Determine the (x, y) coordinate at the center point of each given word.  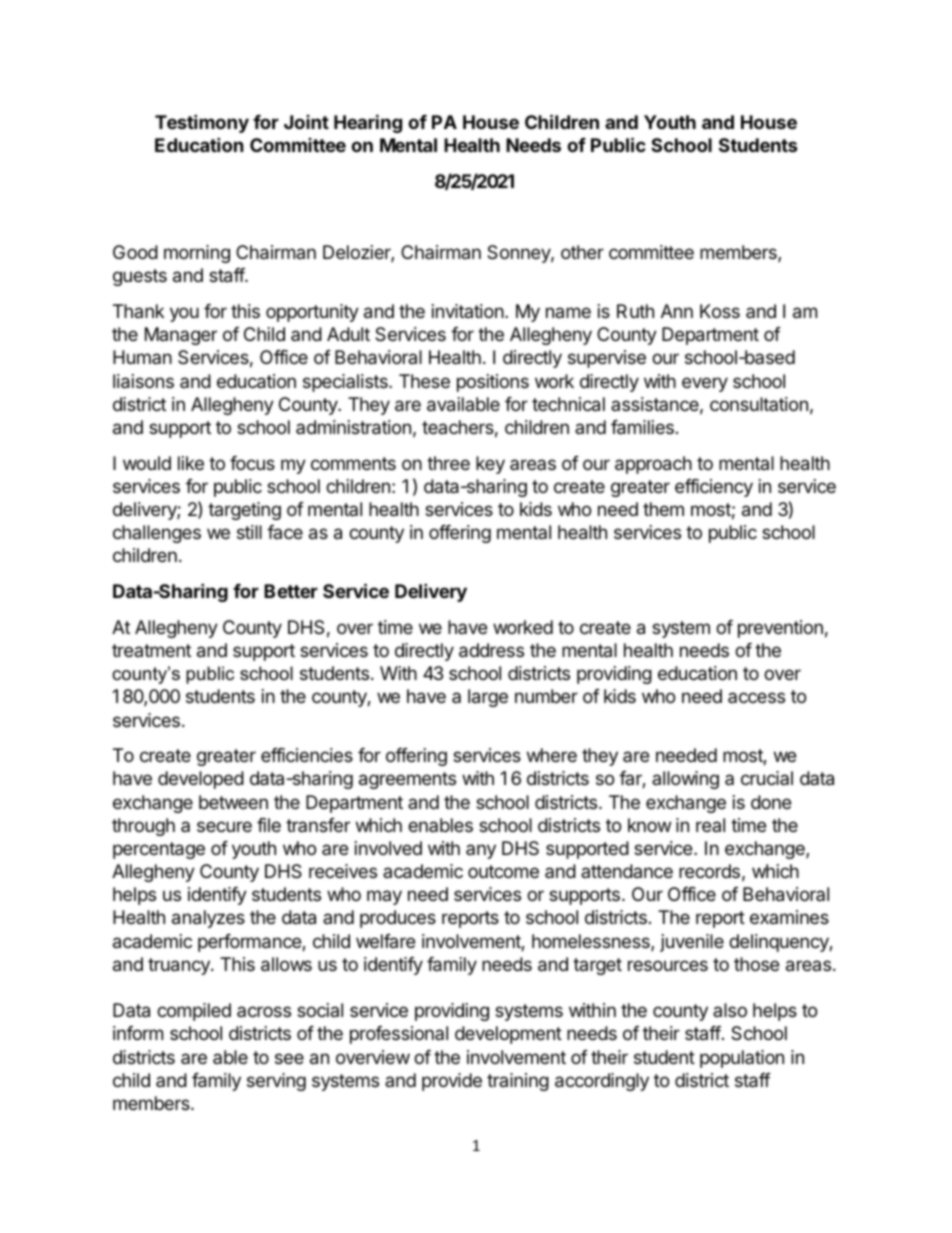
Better (291, 591)
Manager (181, 336)
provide (452, 1082)
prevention (780, 629)
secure (224, 826)
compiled (194, 1012)
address (491, 650)
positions (493, 383)
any (481, 851)
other (582, 252)
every (705, 384)
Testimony (202, 123)
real (710, 825)
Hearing (368, 123)
